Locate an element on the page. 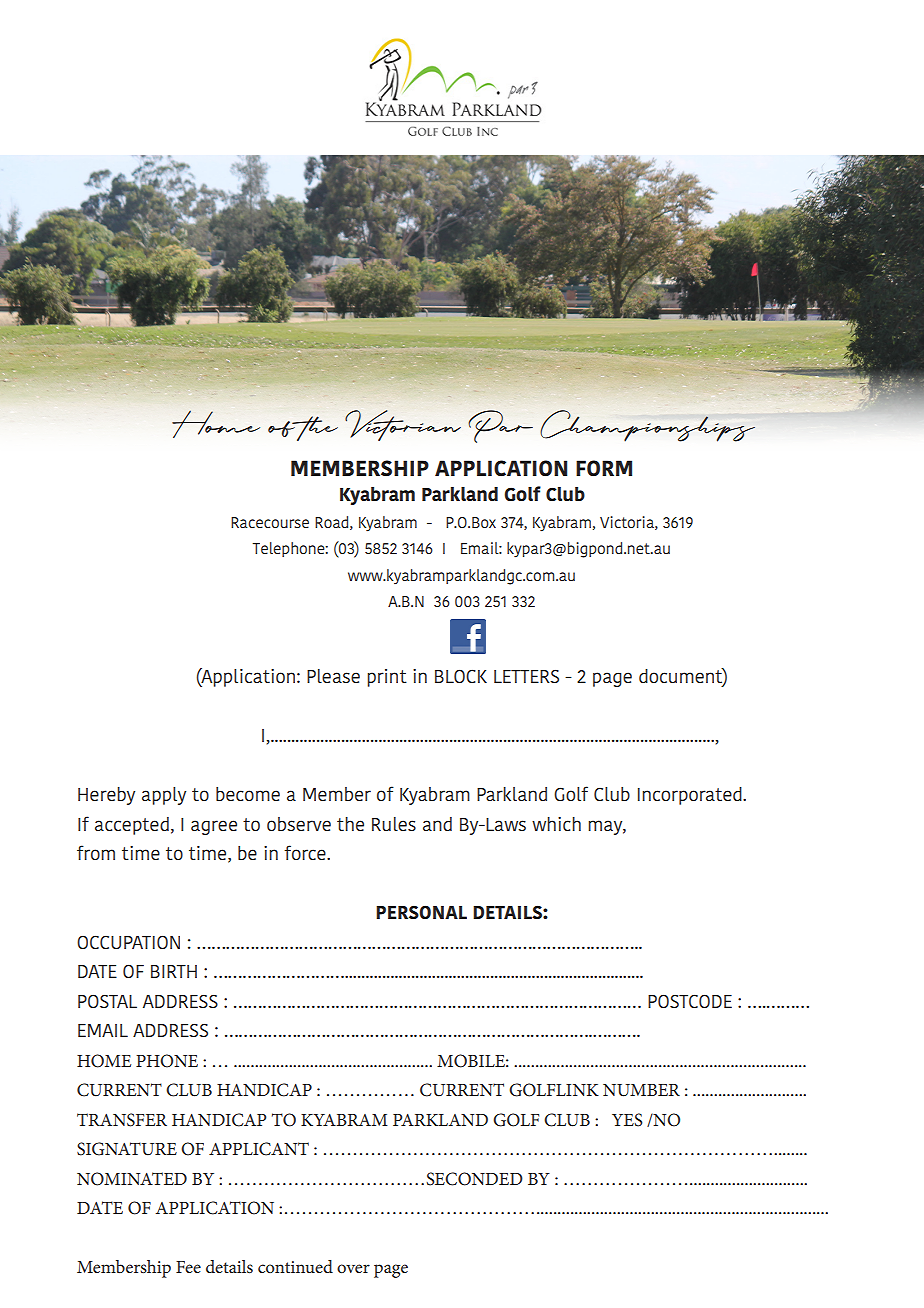 The width and height of the document is (924, 1308). Fee is located at coordinates (188, 1267).
